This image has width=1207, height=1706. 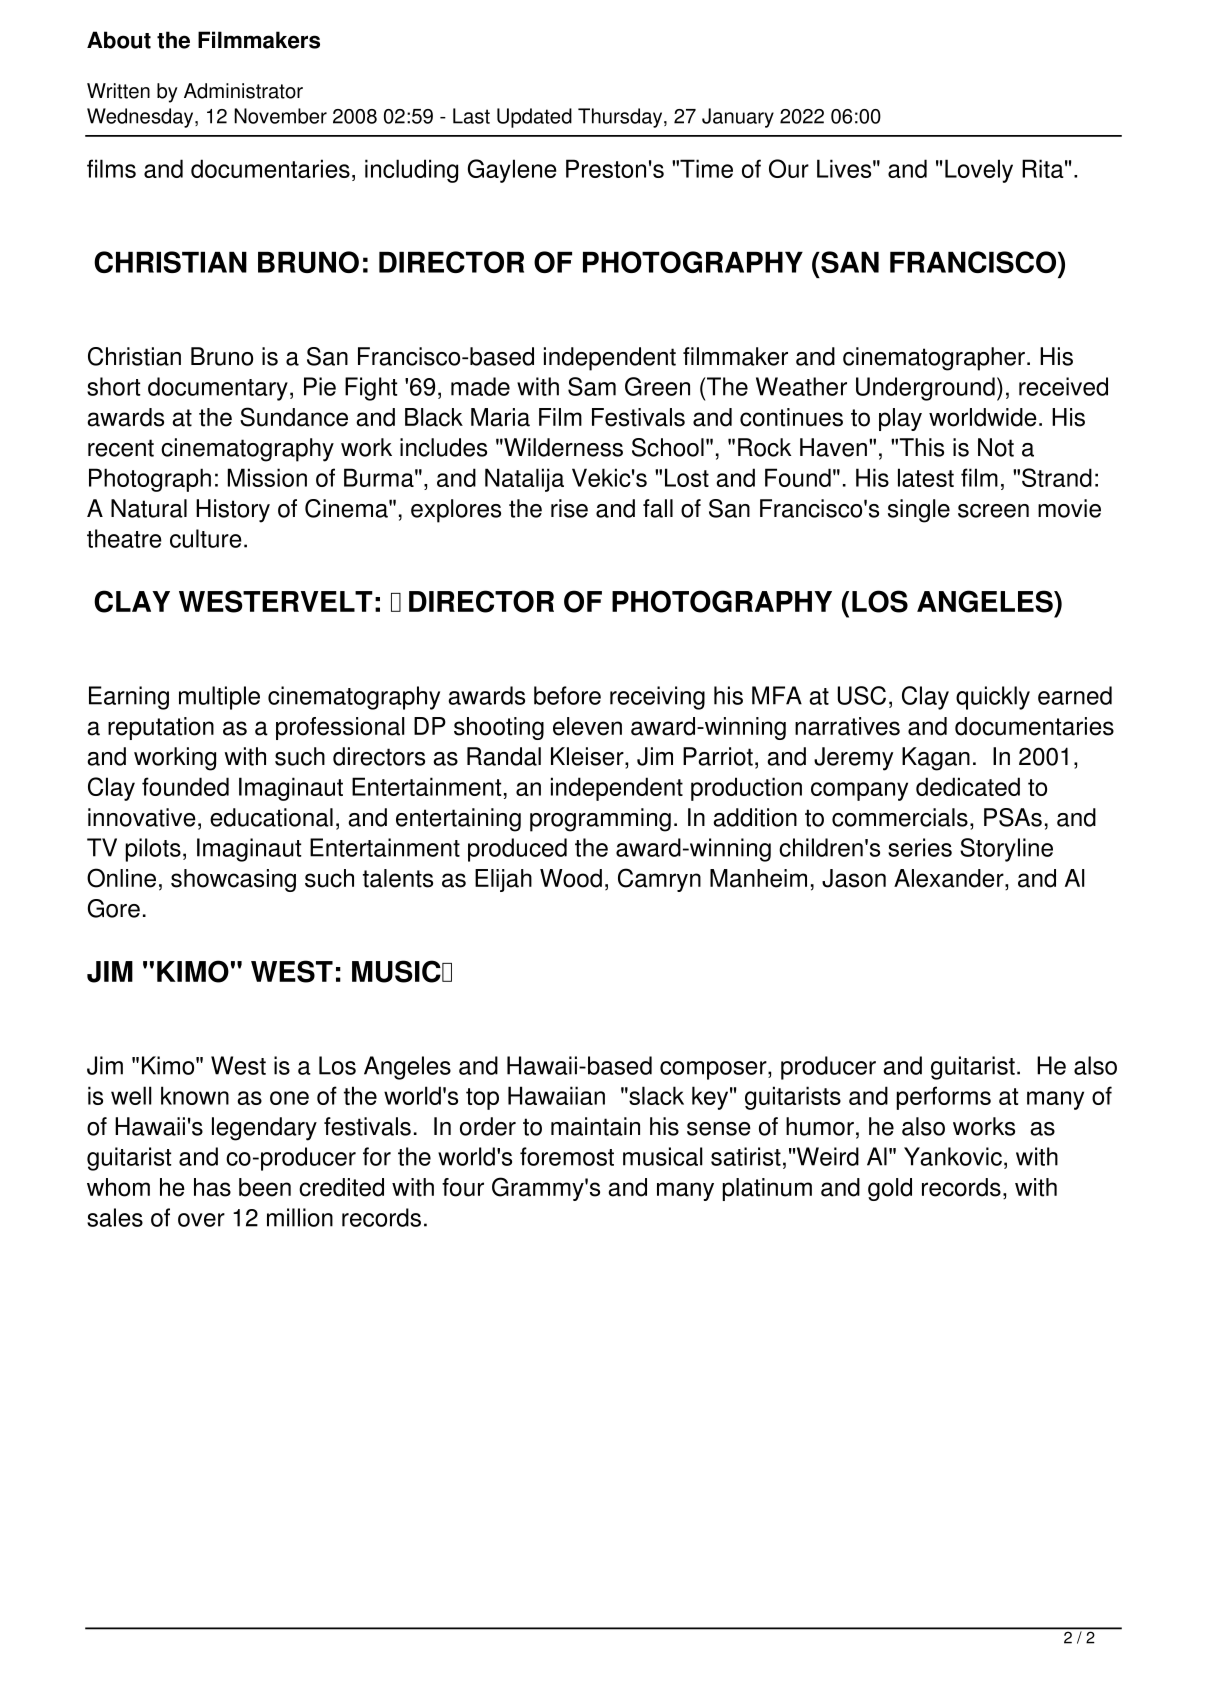 I want to click on before, so click(x=567, y=695).
